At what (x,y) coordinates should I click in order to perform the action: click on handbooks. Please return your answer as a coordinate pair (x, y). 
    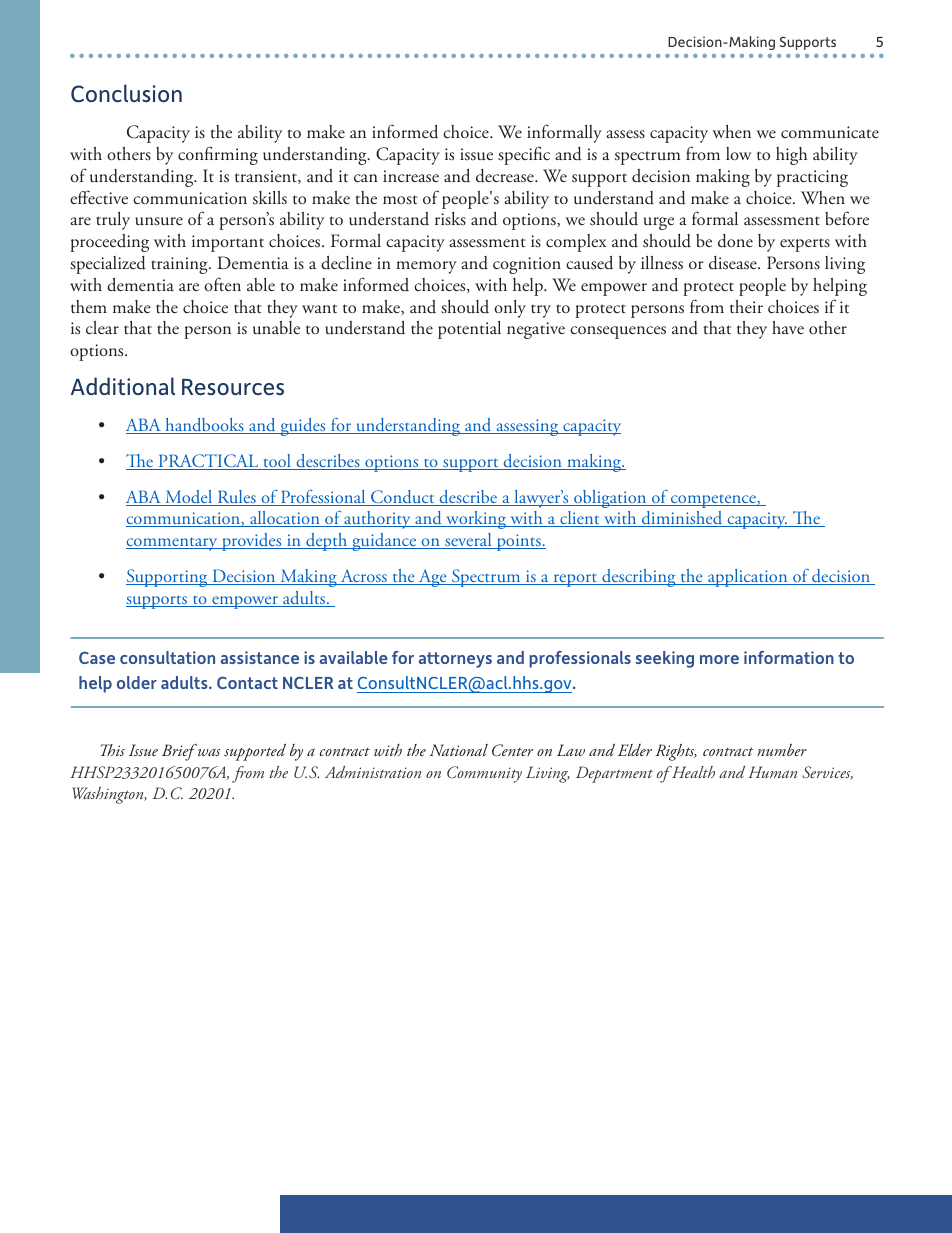
    Looking at the image, I should click on (204, 426).
